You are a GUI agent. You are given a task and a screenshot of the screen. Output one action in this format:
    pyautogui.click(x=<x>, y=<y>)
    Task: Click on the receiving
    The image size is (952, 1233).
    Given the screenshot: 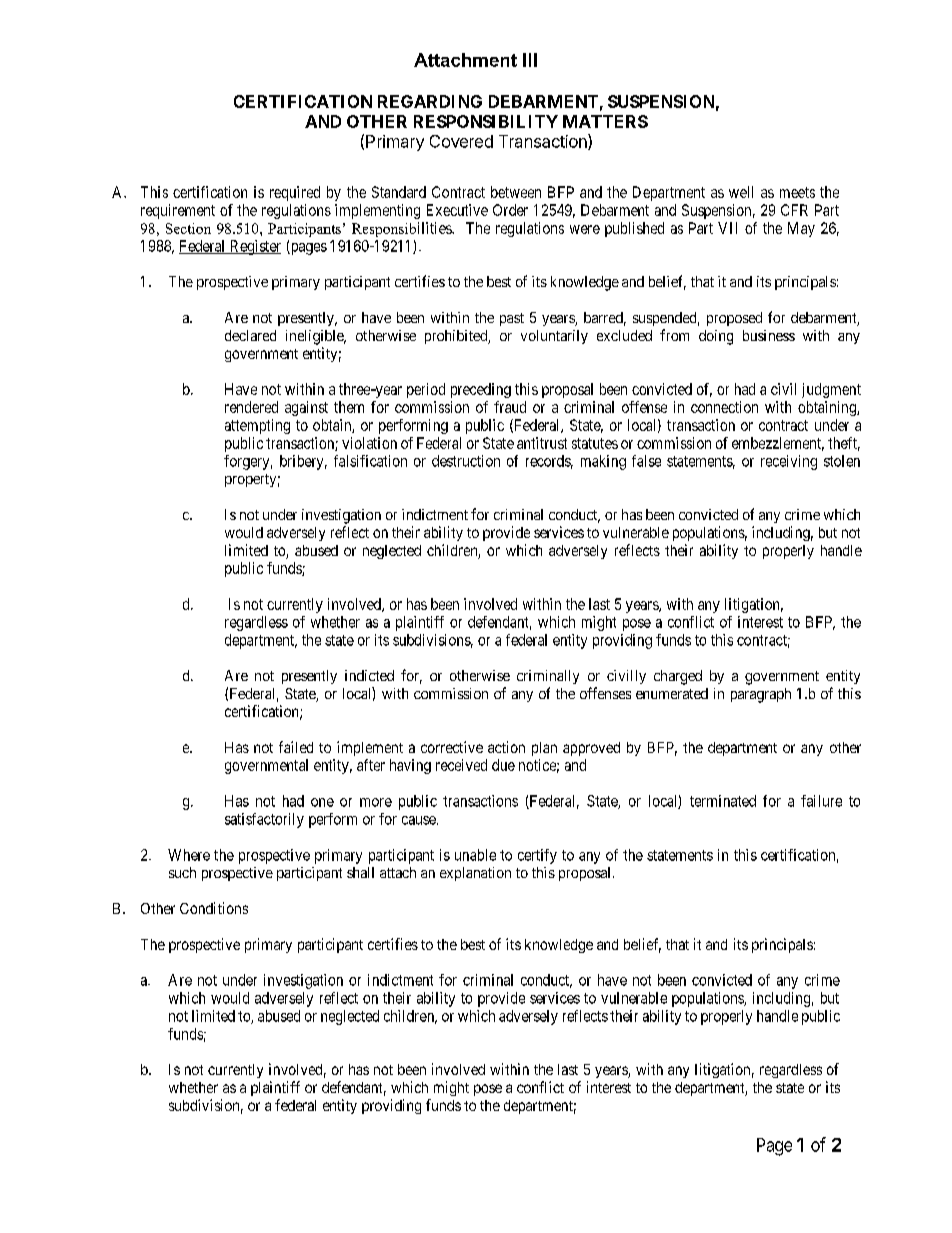 What is the action you would take?
    pyautogui.click(x=789, y=462)
